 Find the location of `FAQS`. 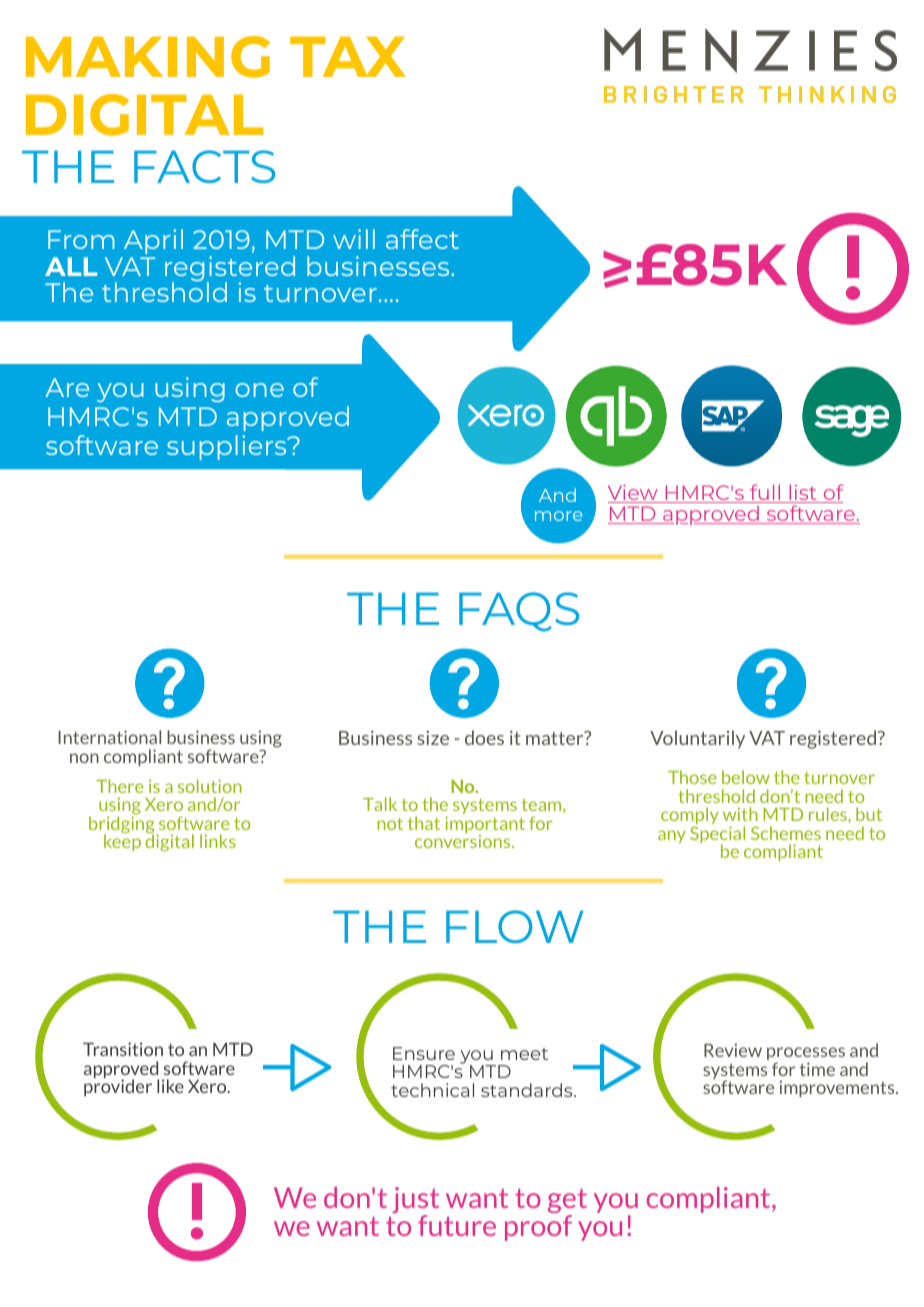

FAQS is located at coordinates (519, 612).
